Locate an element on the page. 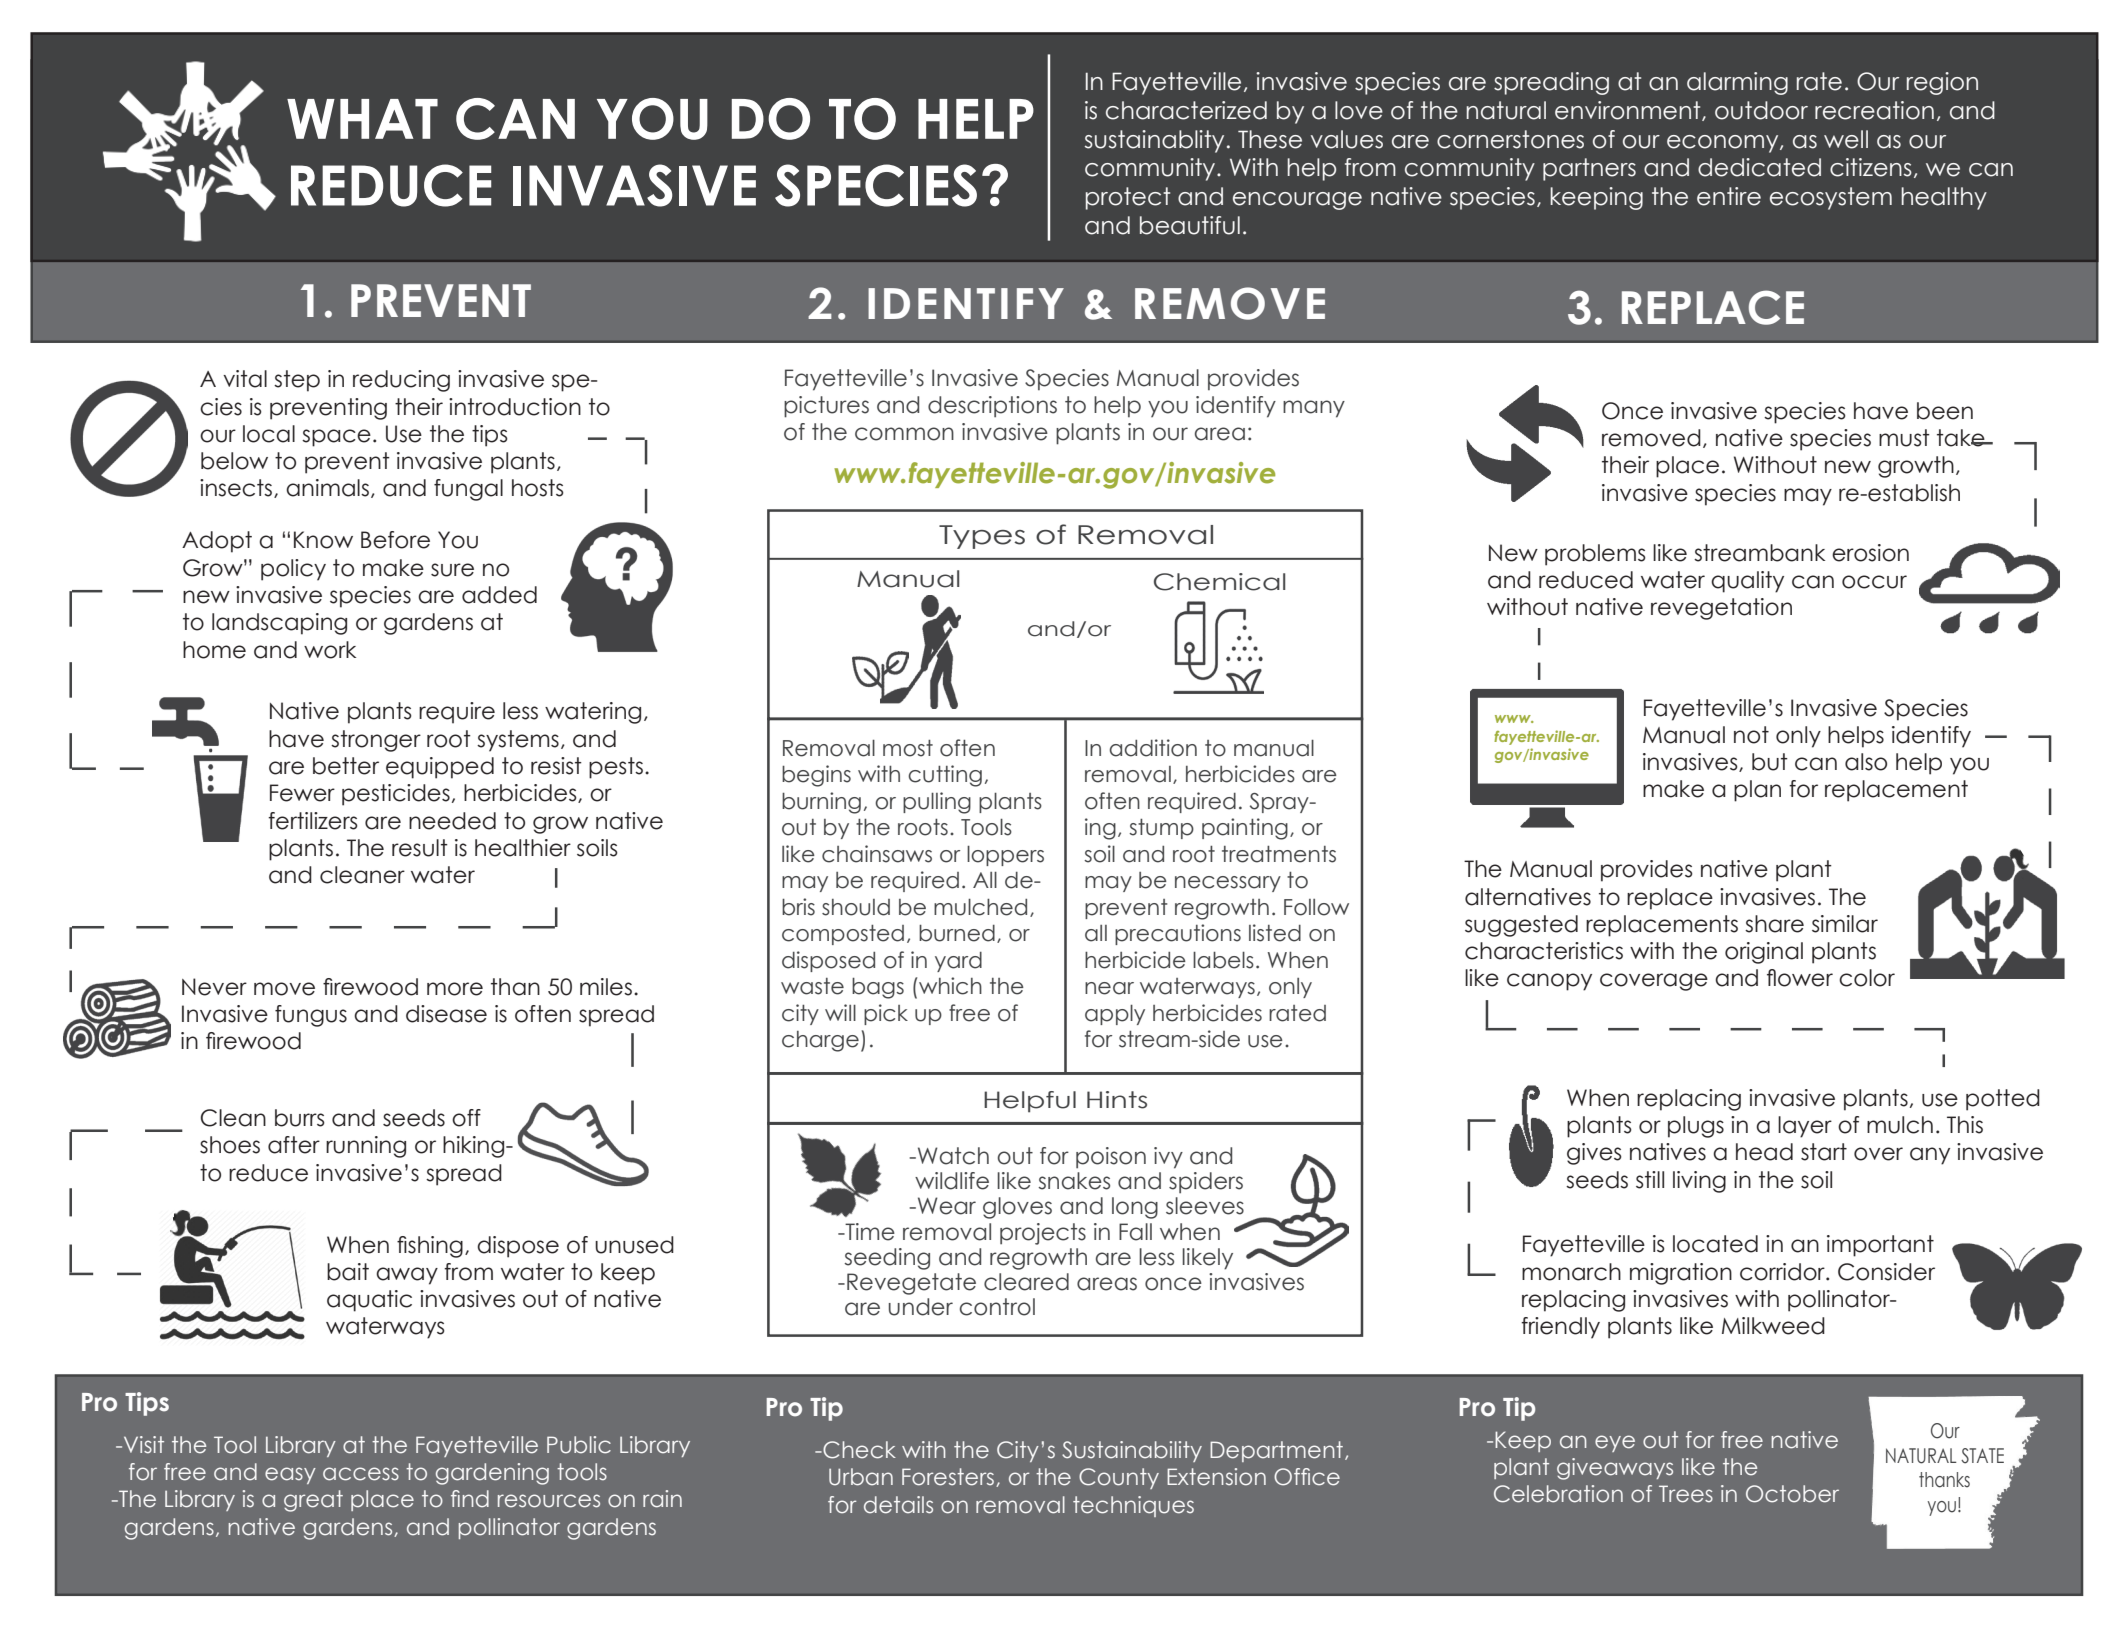  descriptions is located at coordinates (992, 407).
